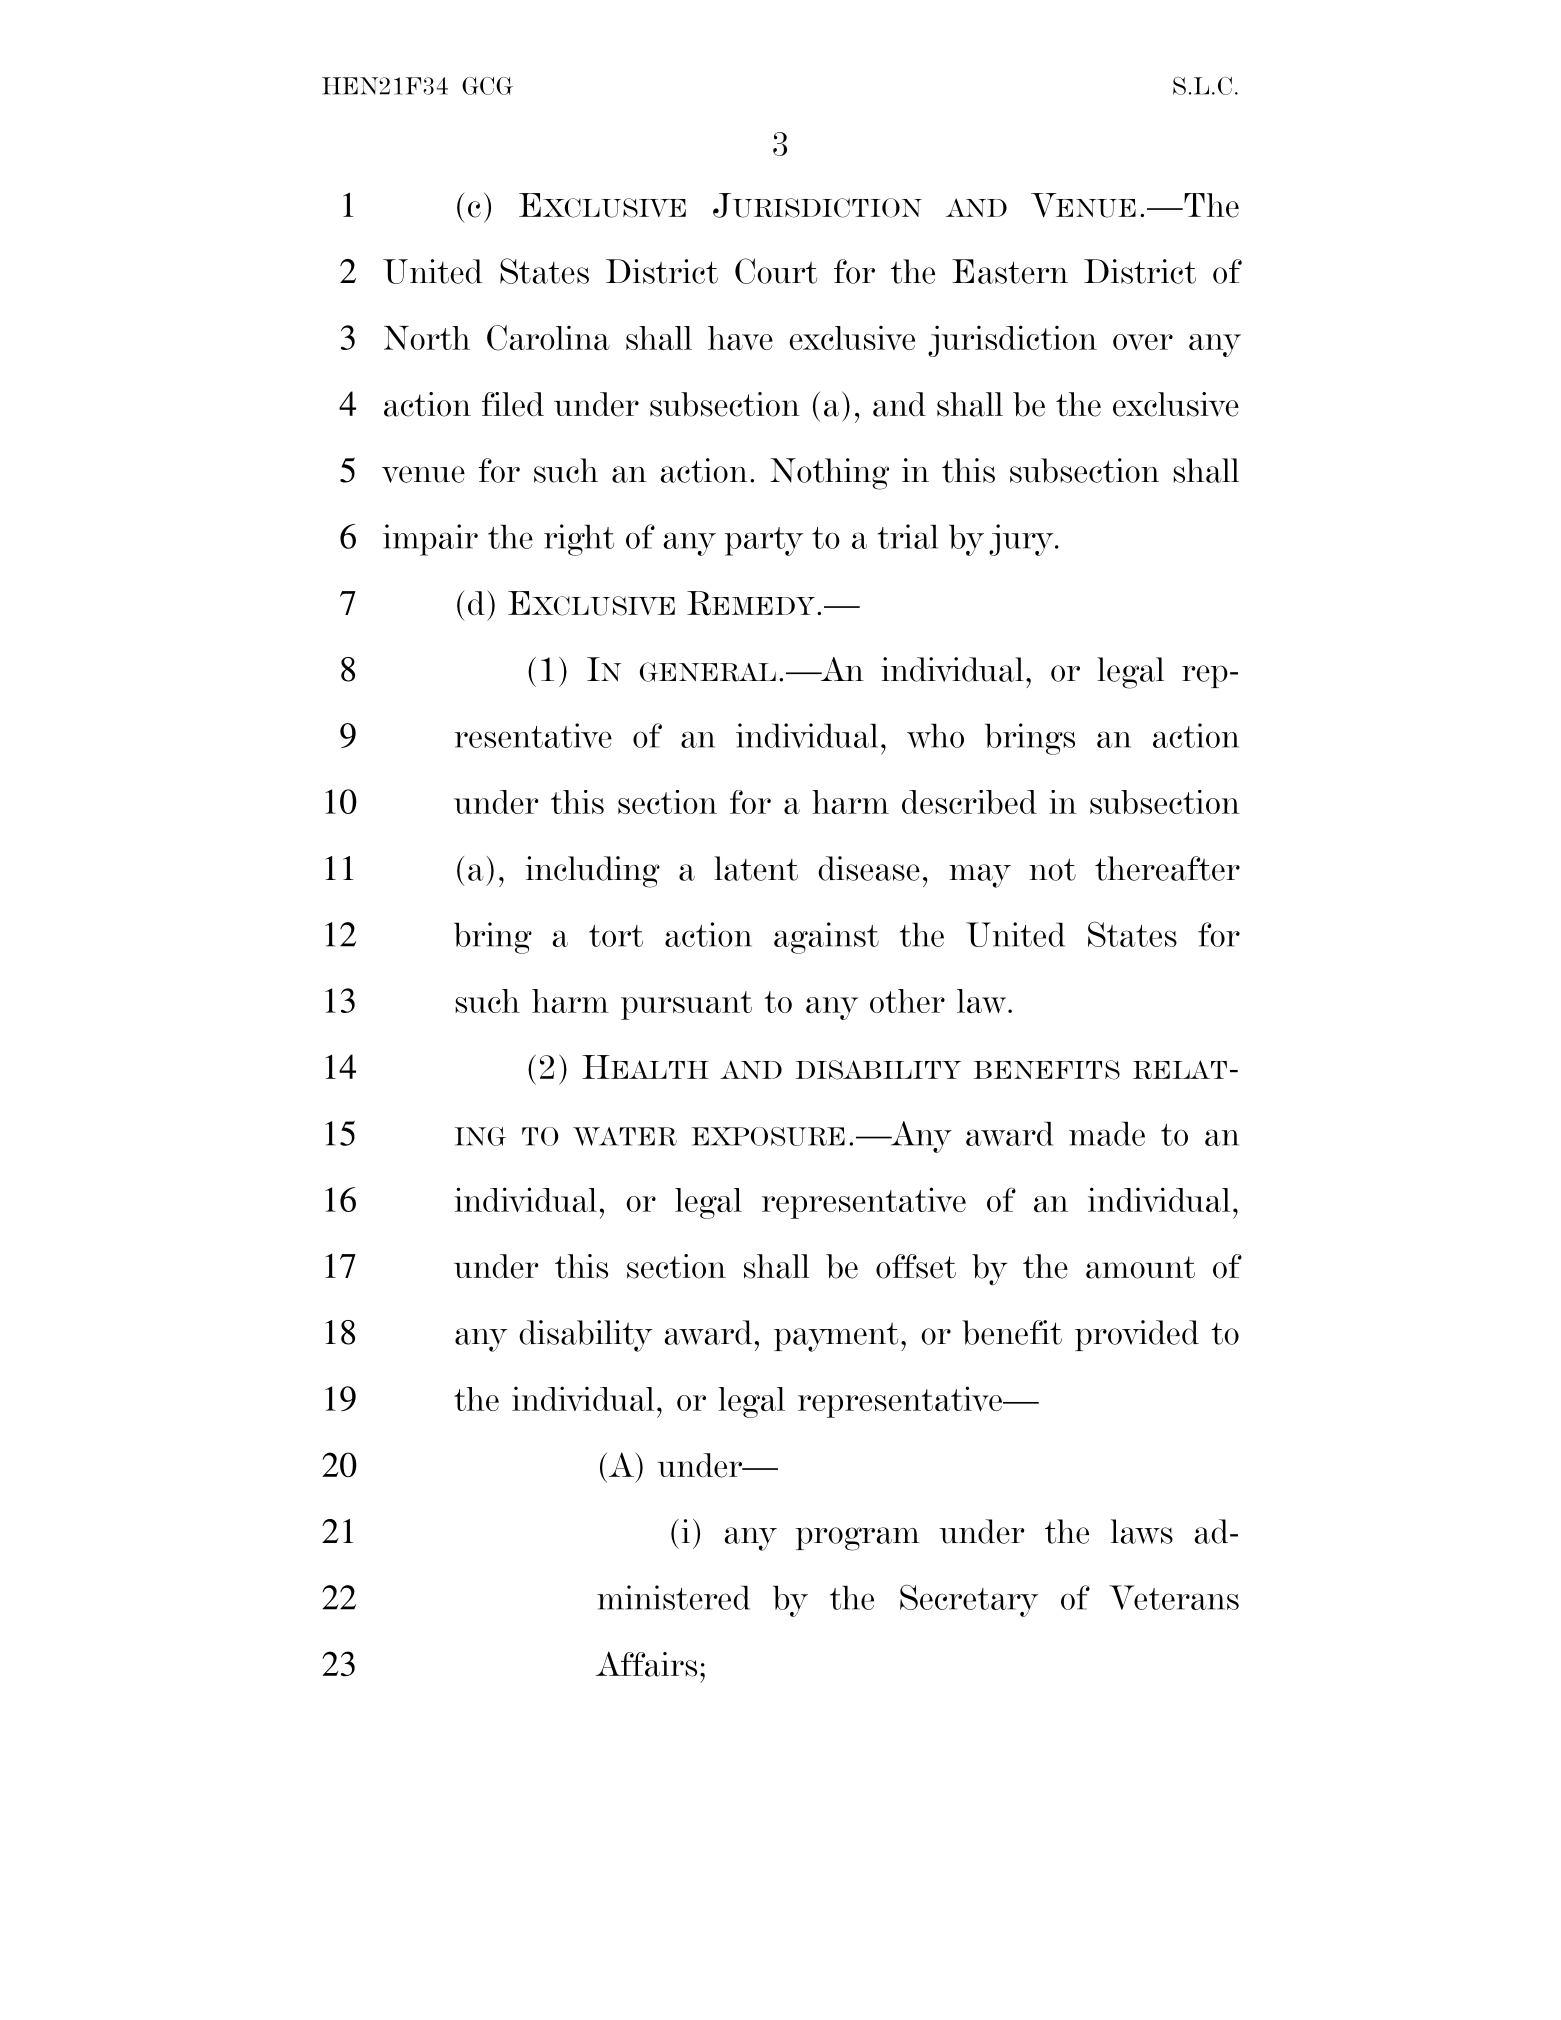  I want to click on over, so click(1143, 342).
